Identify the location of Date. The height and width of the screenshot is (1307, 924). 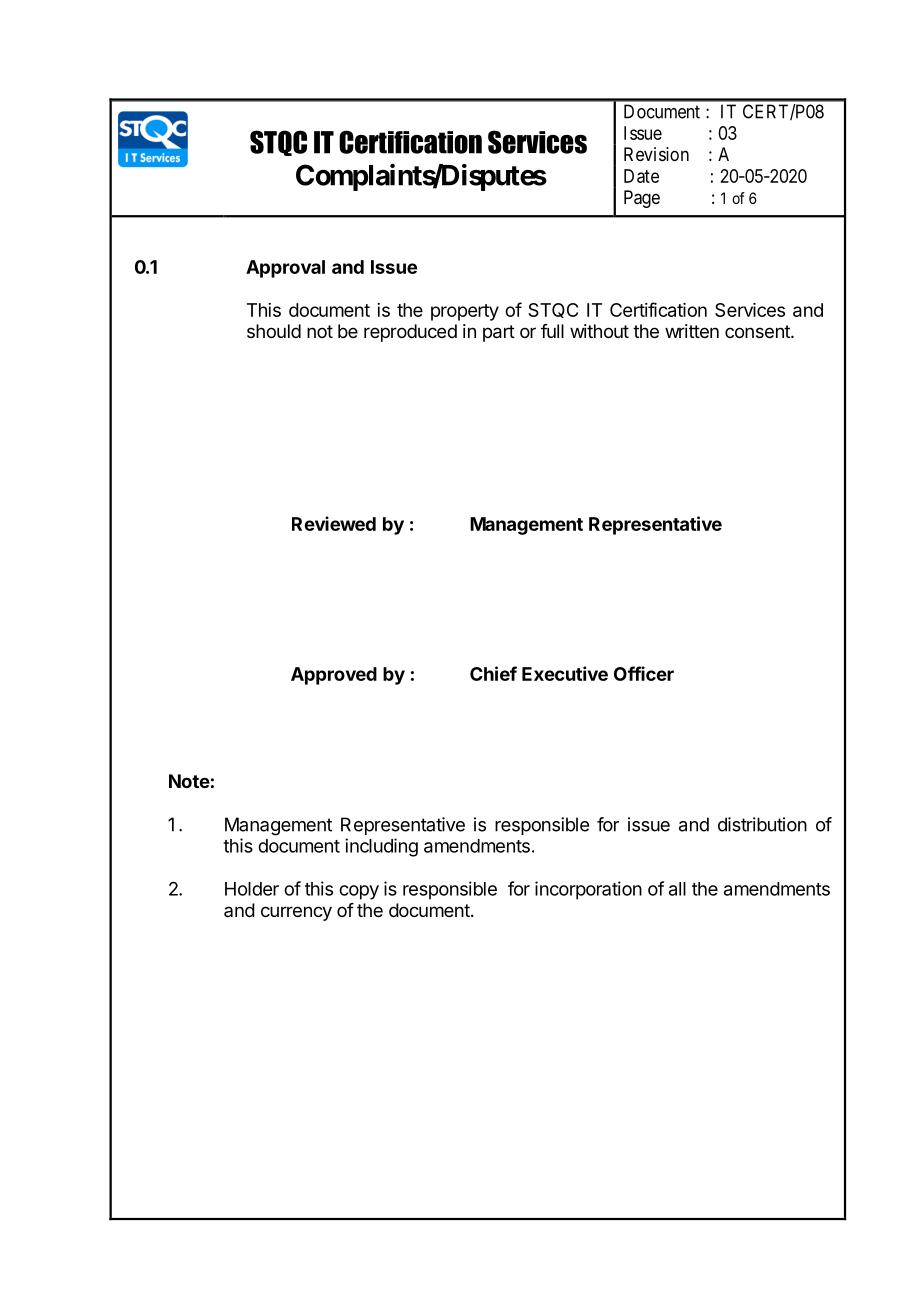
(641, 176).
